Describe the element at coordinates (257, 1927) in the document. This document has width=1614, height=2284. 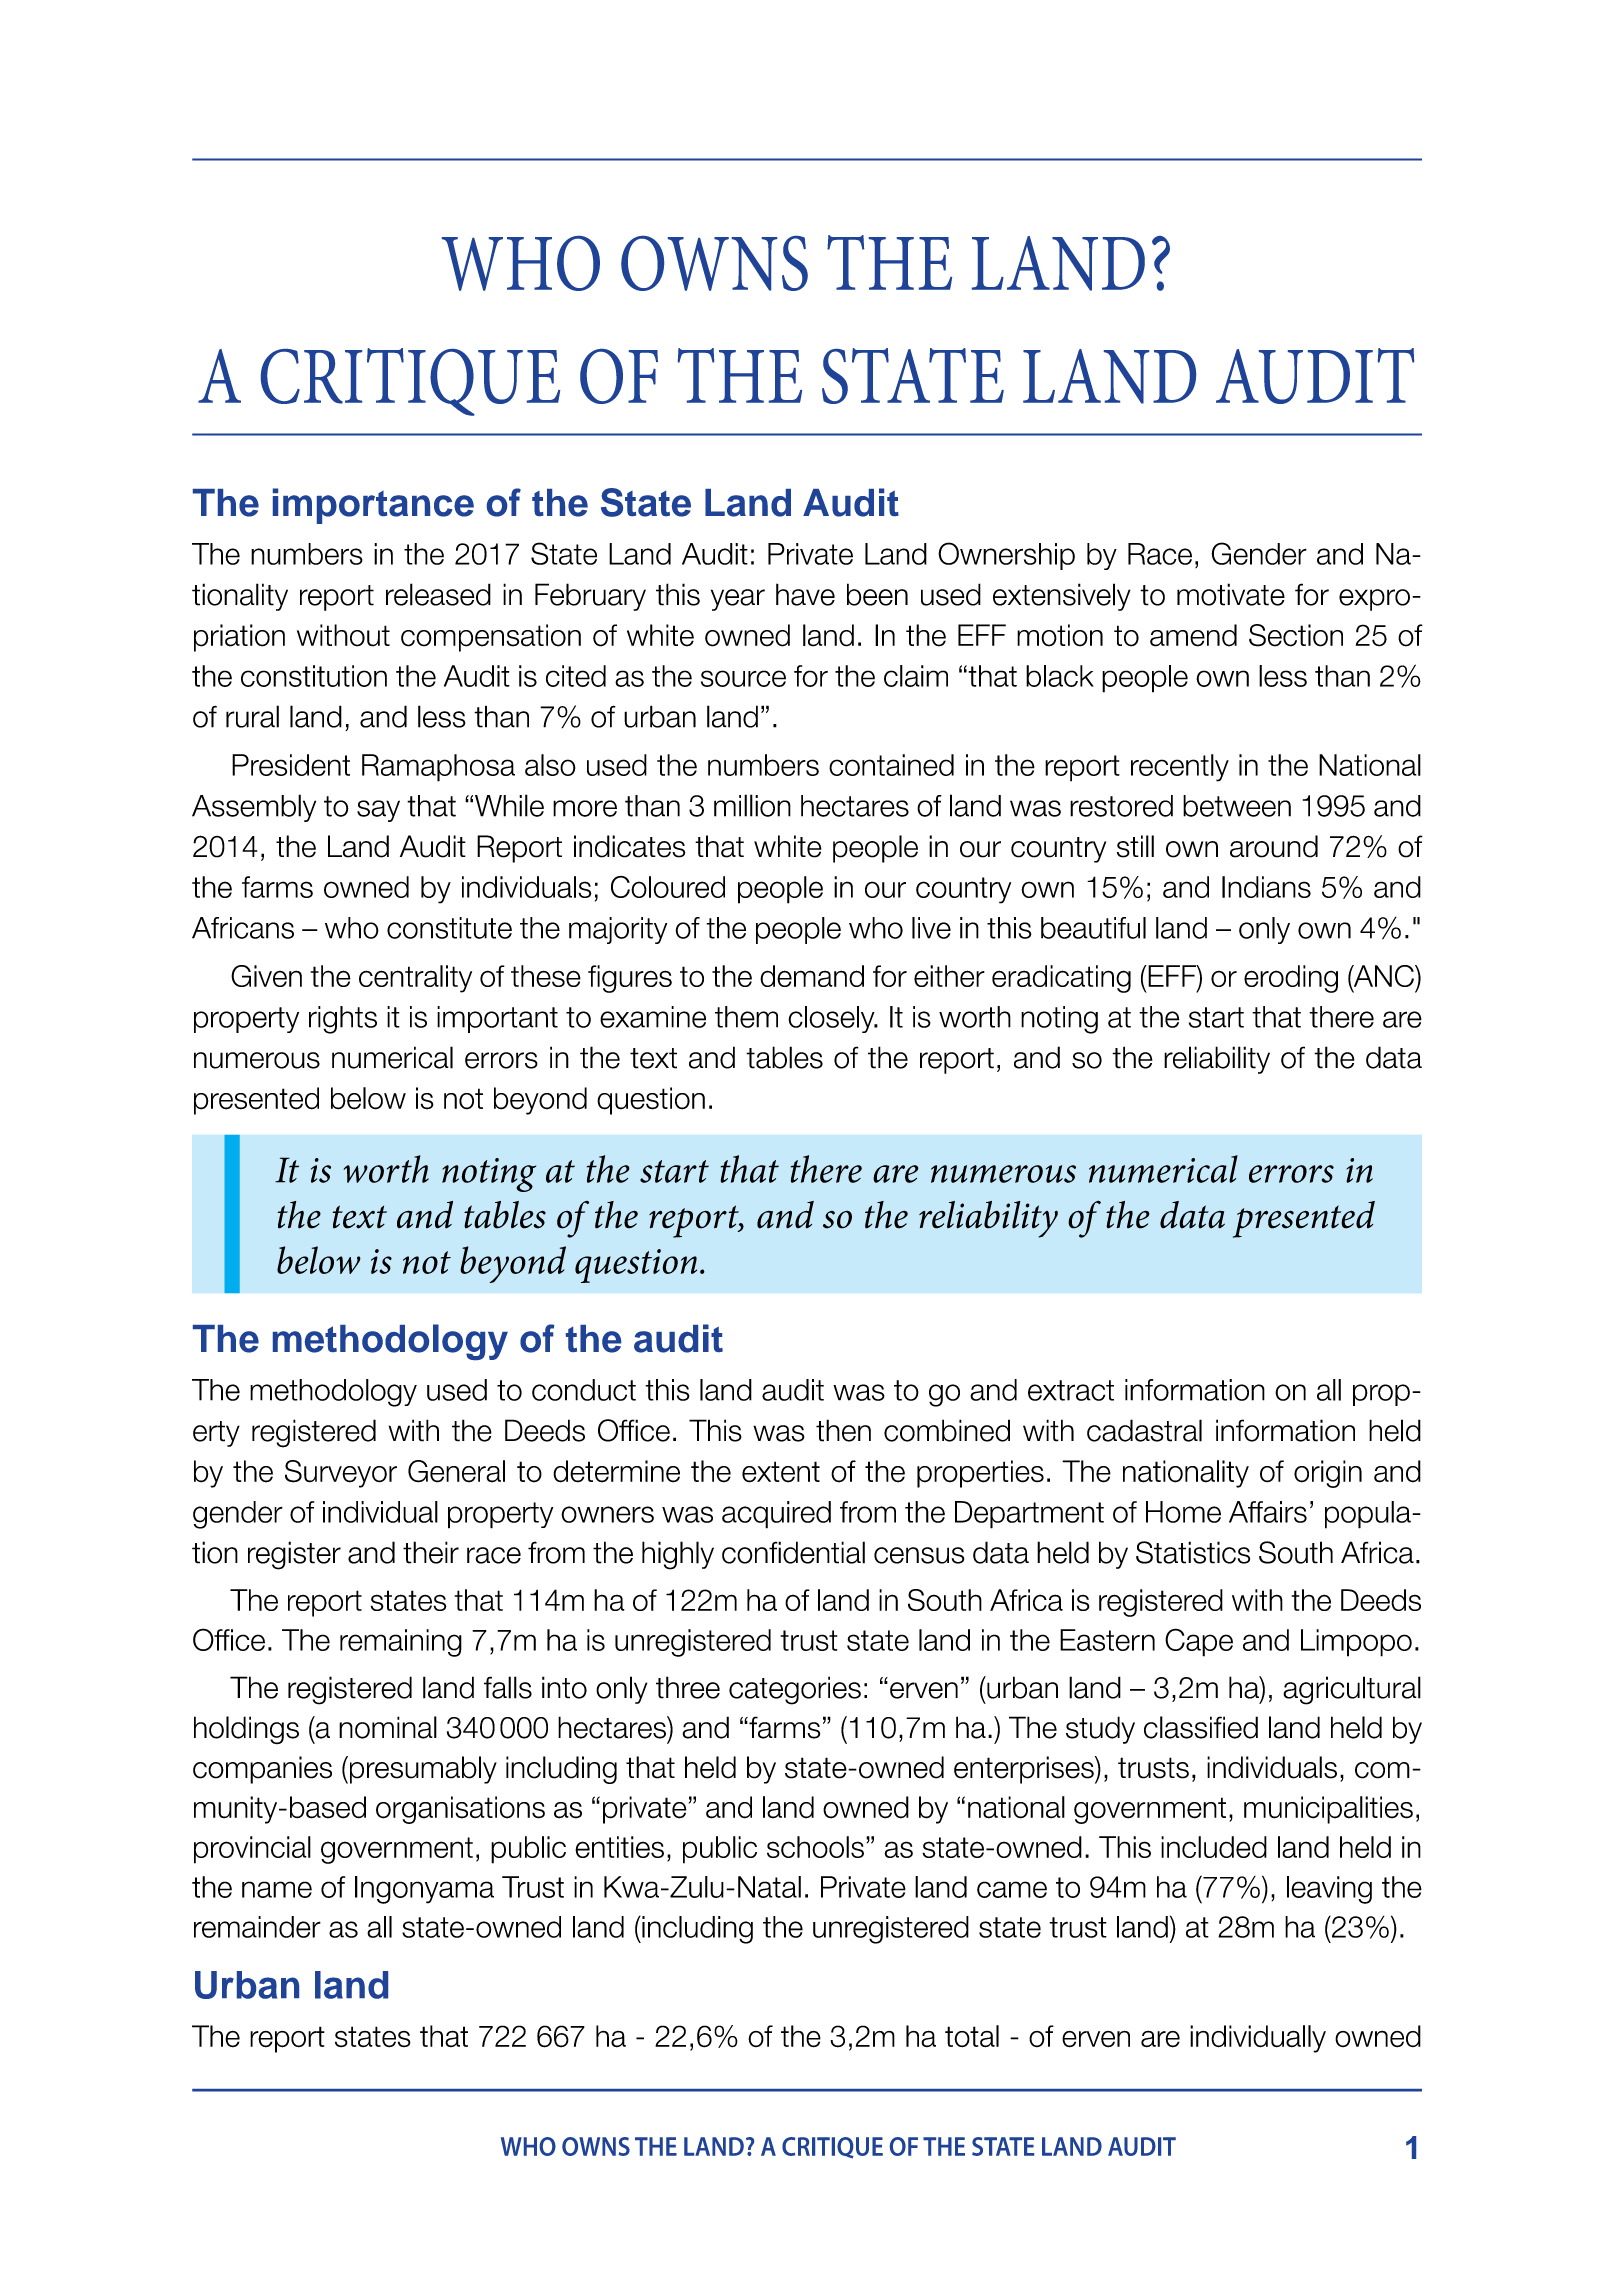
I see `remainder` at that location.
